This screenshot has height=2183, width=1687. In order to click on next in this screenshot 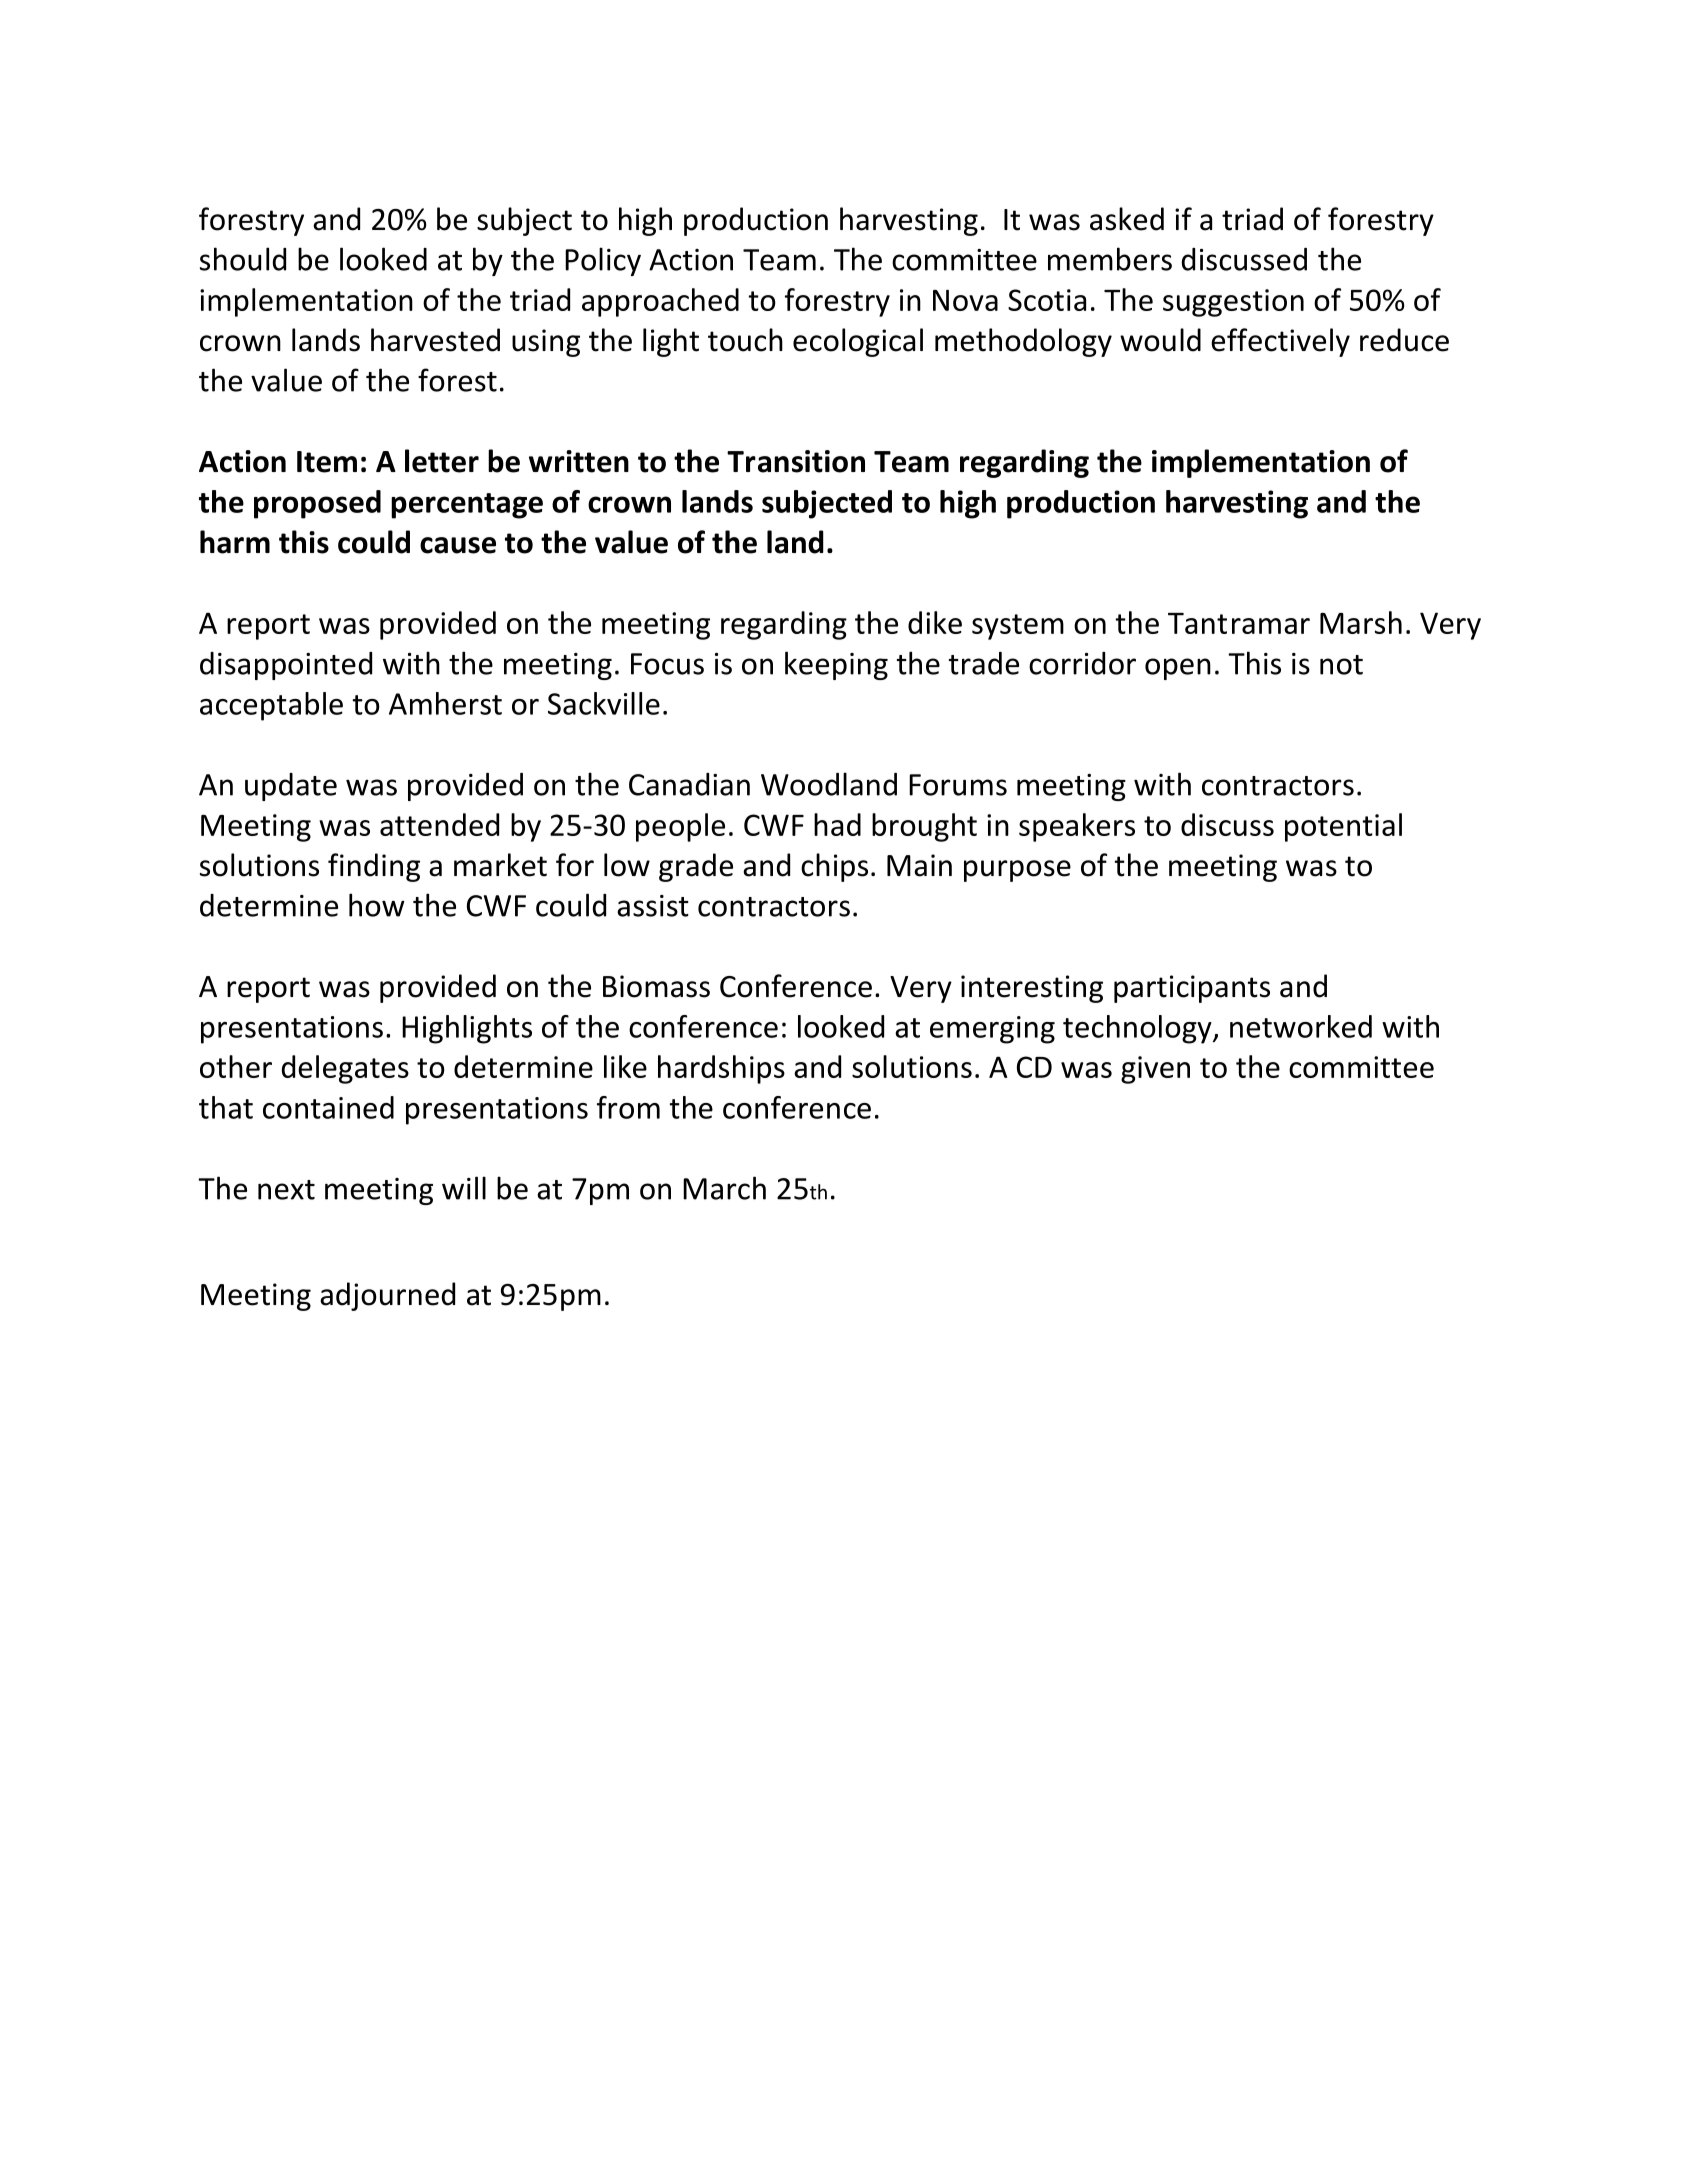, I will do `click(286, 1190)`.
